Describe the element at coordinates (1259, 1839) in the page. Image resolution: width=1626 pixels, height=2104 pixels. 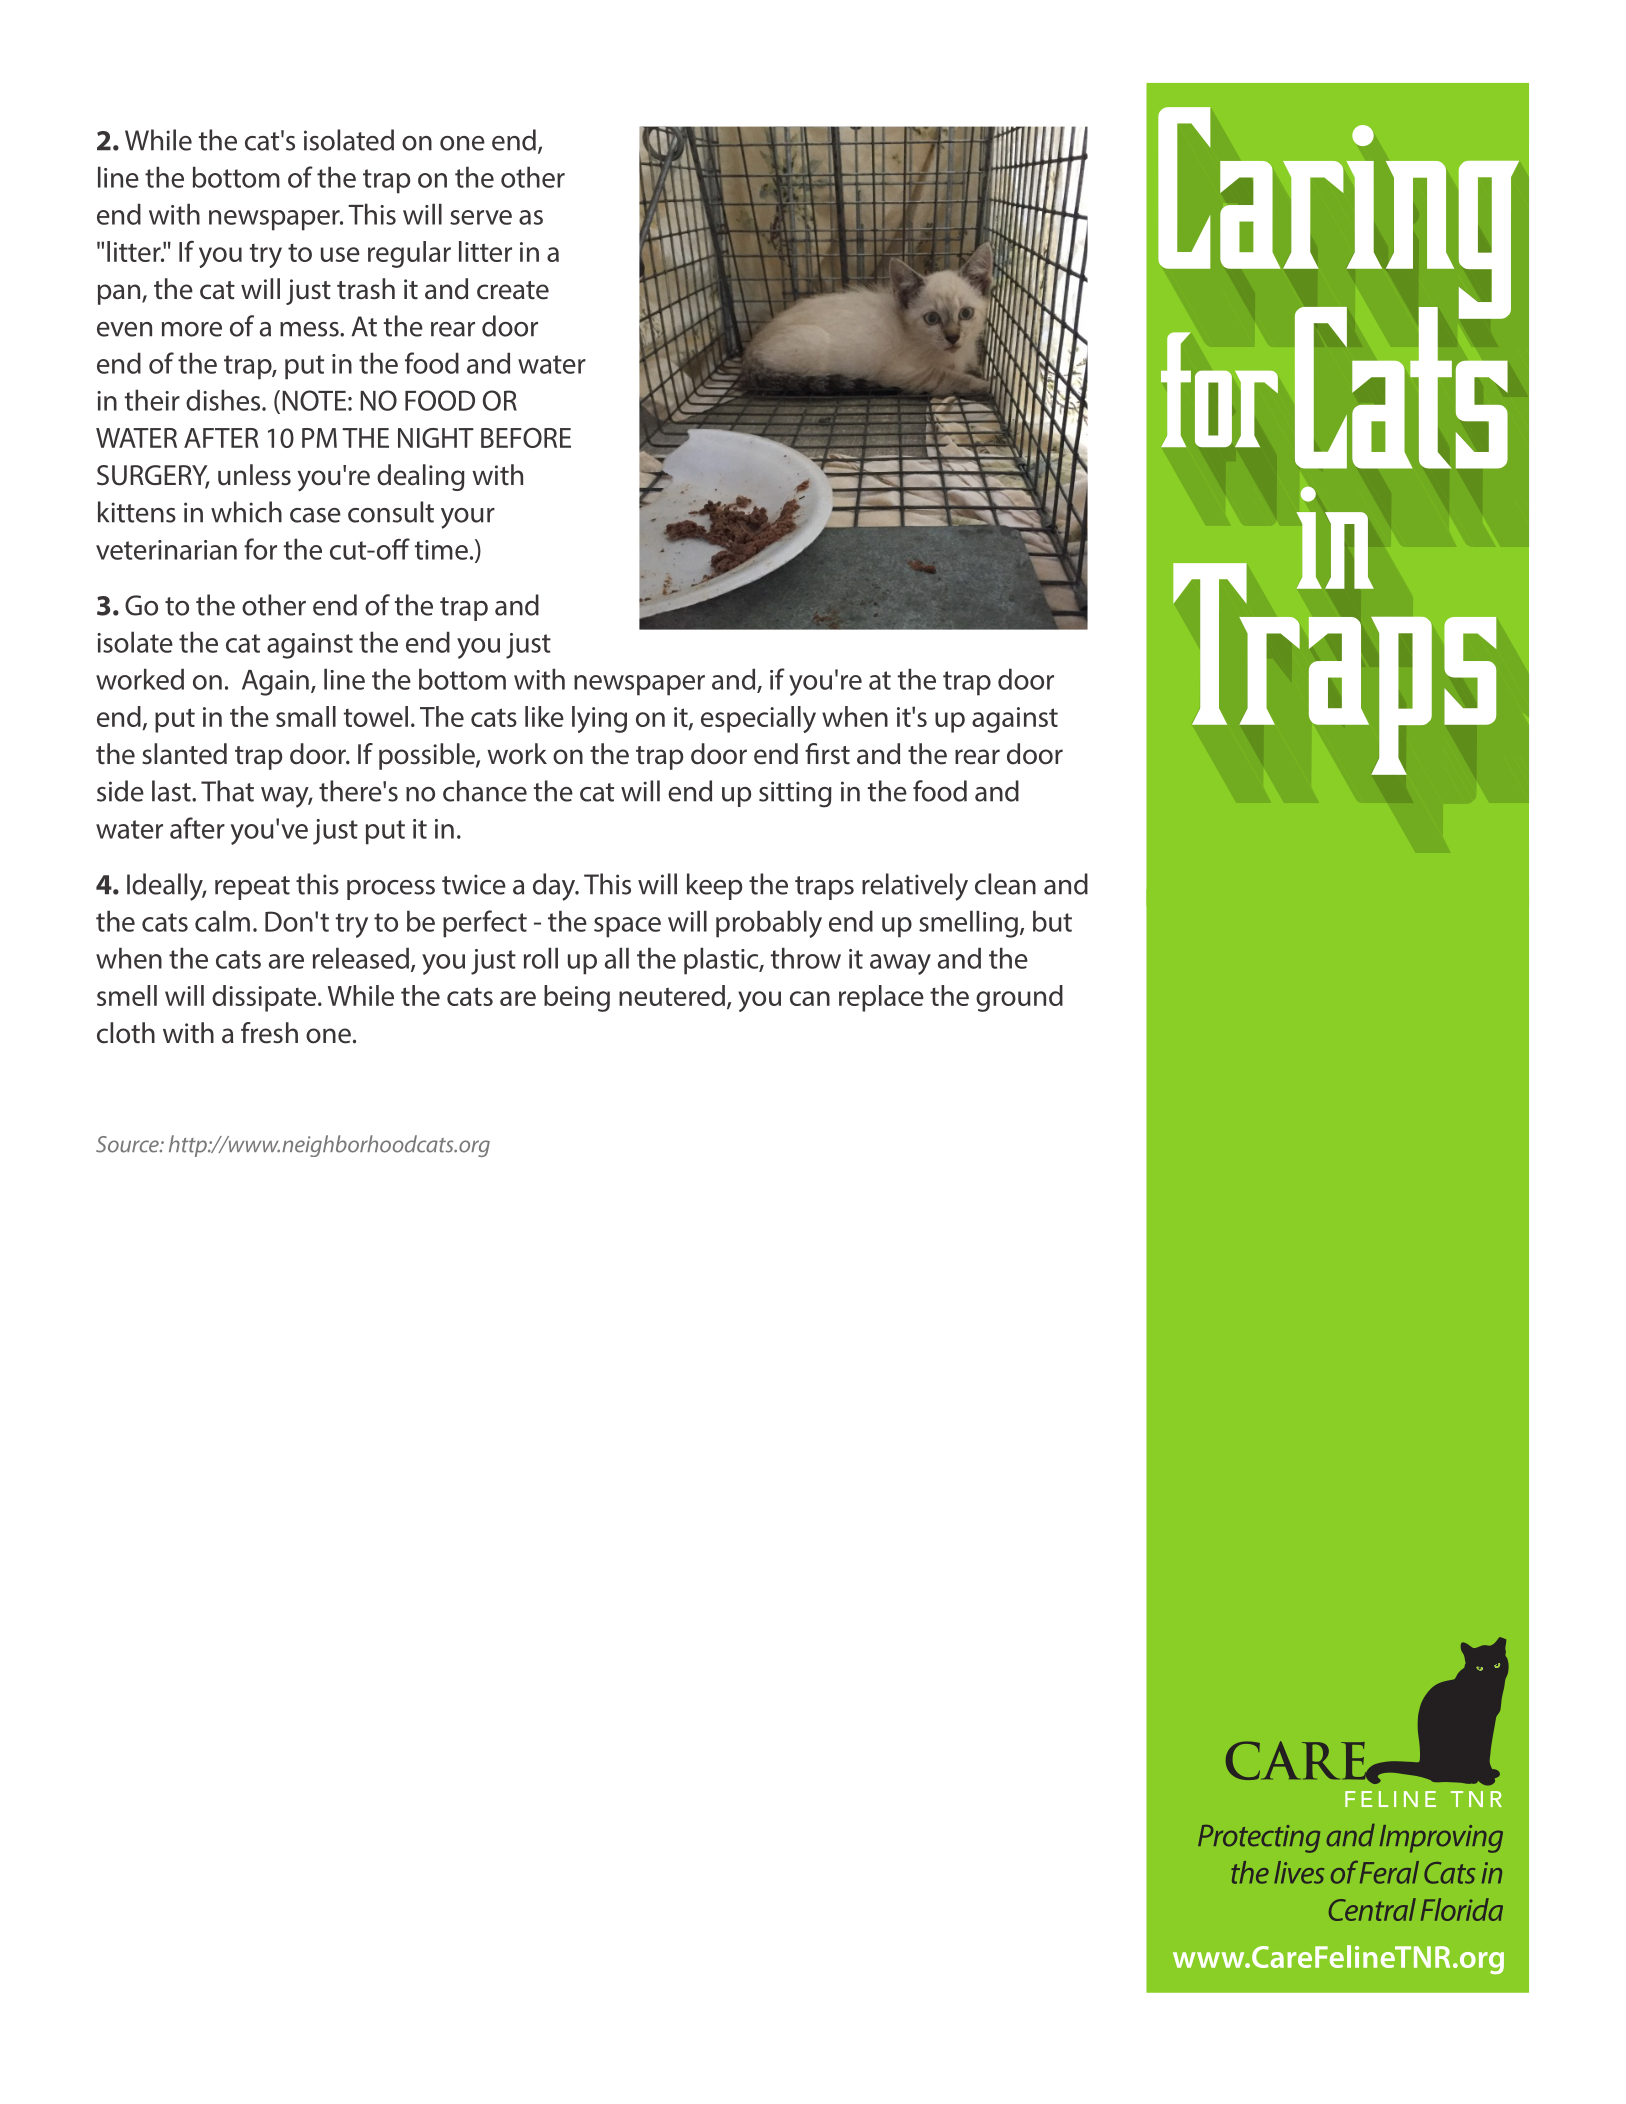
I see `Protecting` at that location.
